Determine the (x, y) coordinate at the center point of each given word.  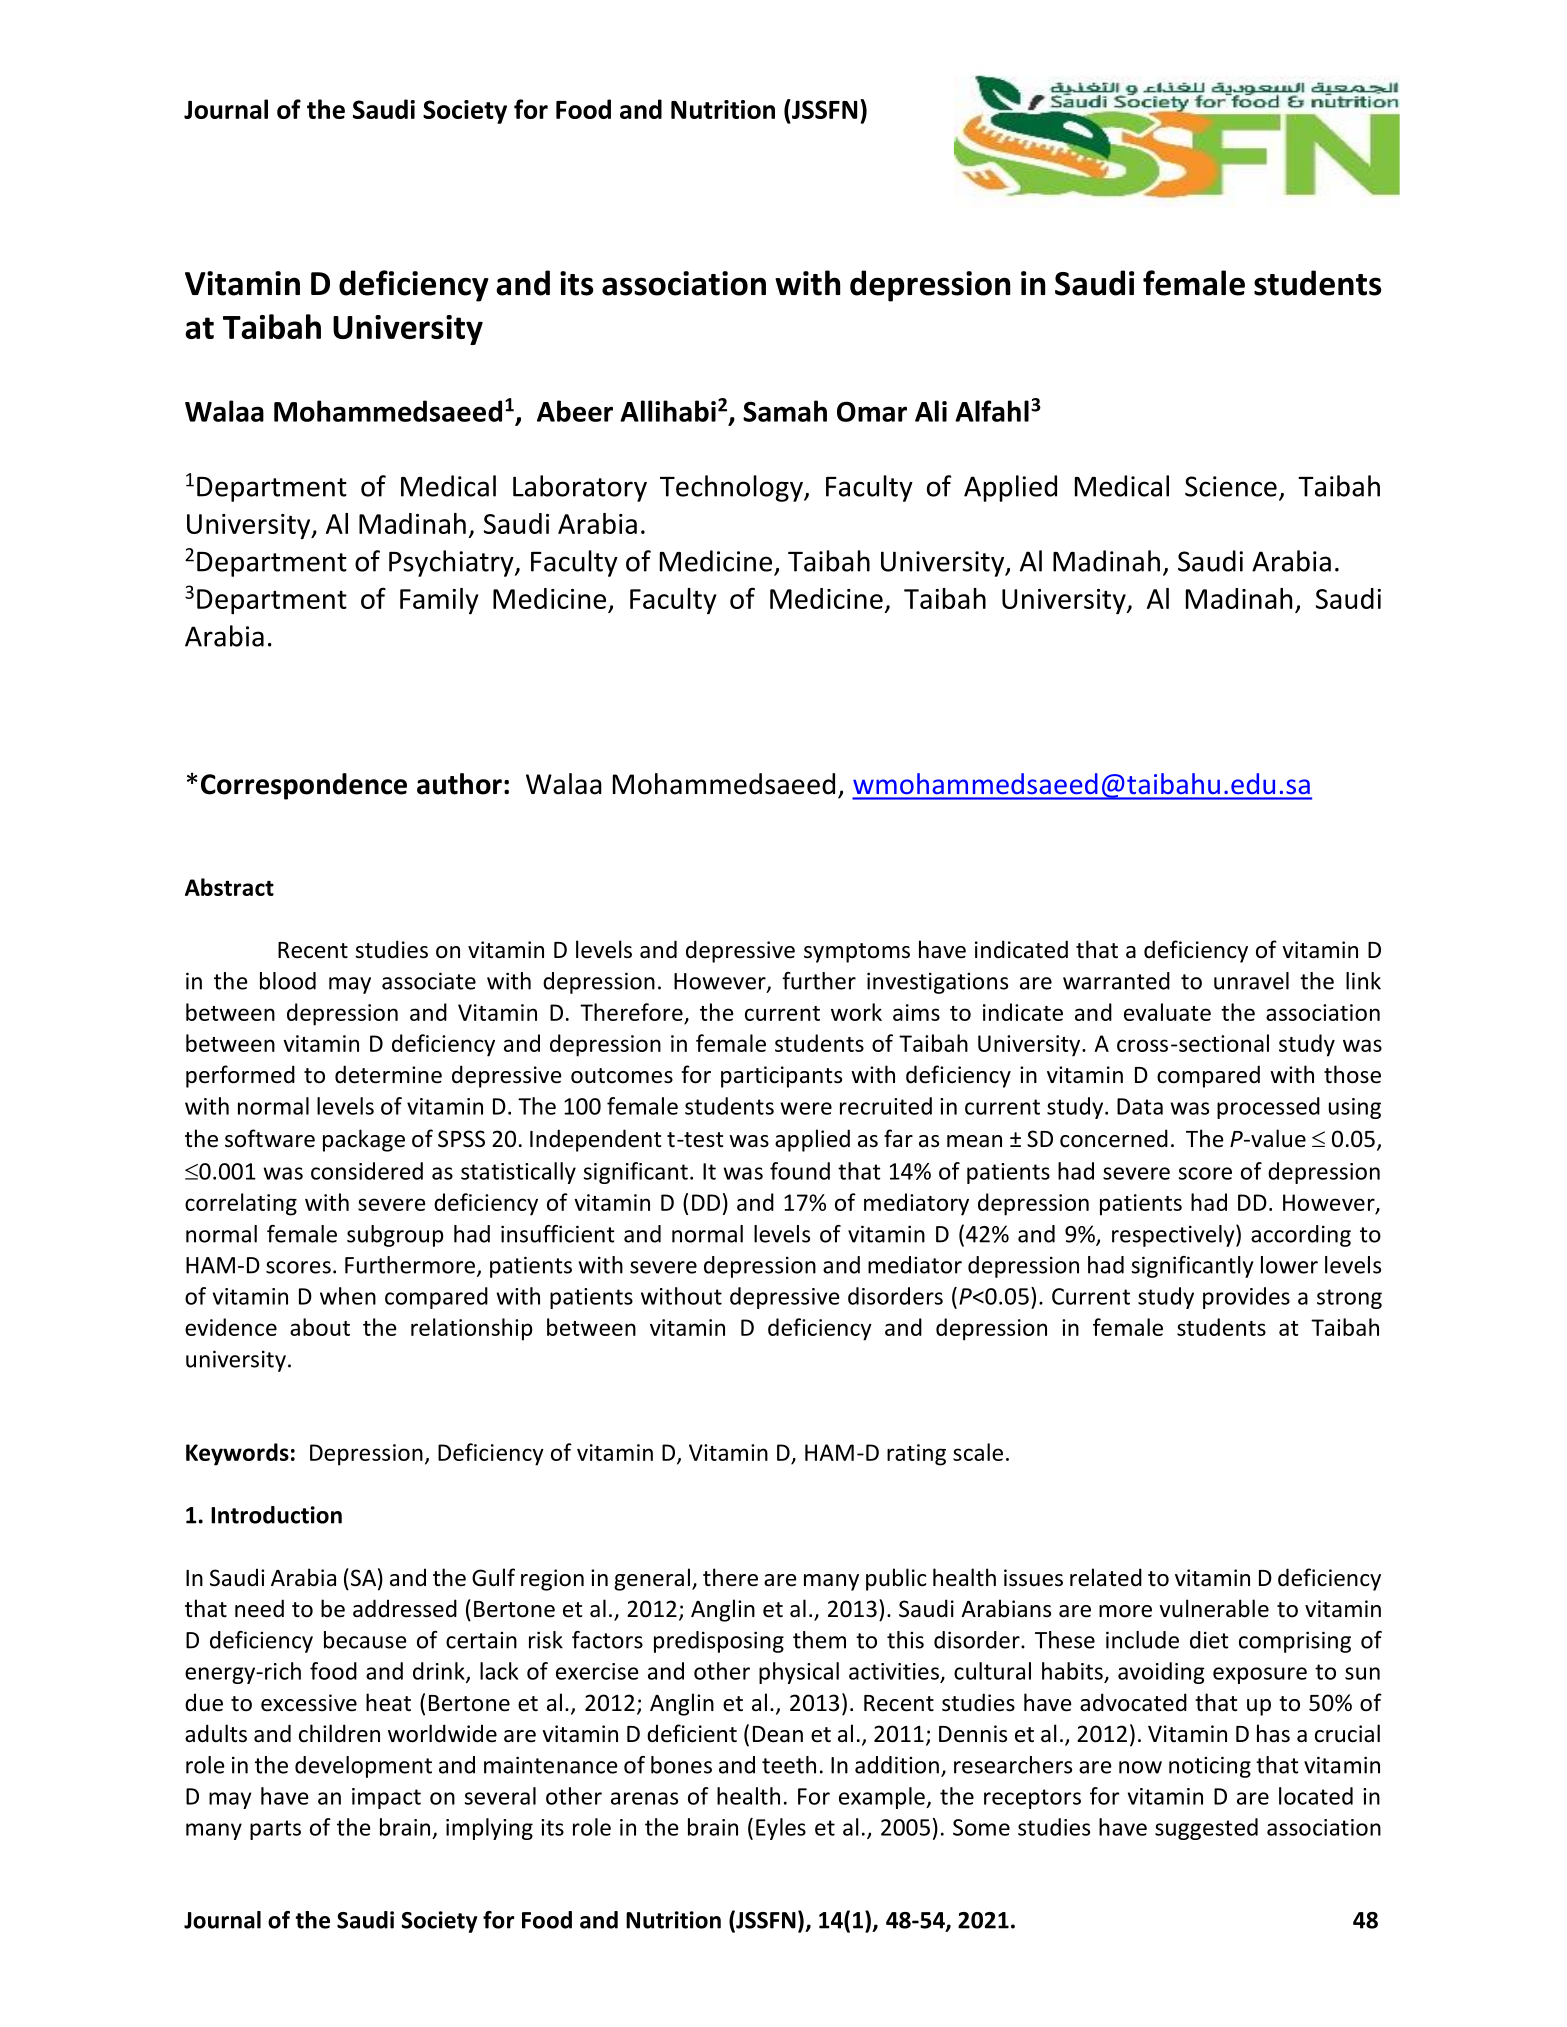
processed (1268, 1108)
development (363, 1767)
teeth (789, 1765)
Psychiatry (452, 563)
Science (1231, 486)
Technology (732, 488)
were (806, 1108)
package (364, 1140)
